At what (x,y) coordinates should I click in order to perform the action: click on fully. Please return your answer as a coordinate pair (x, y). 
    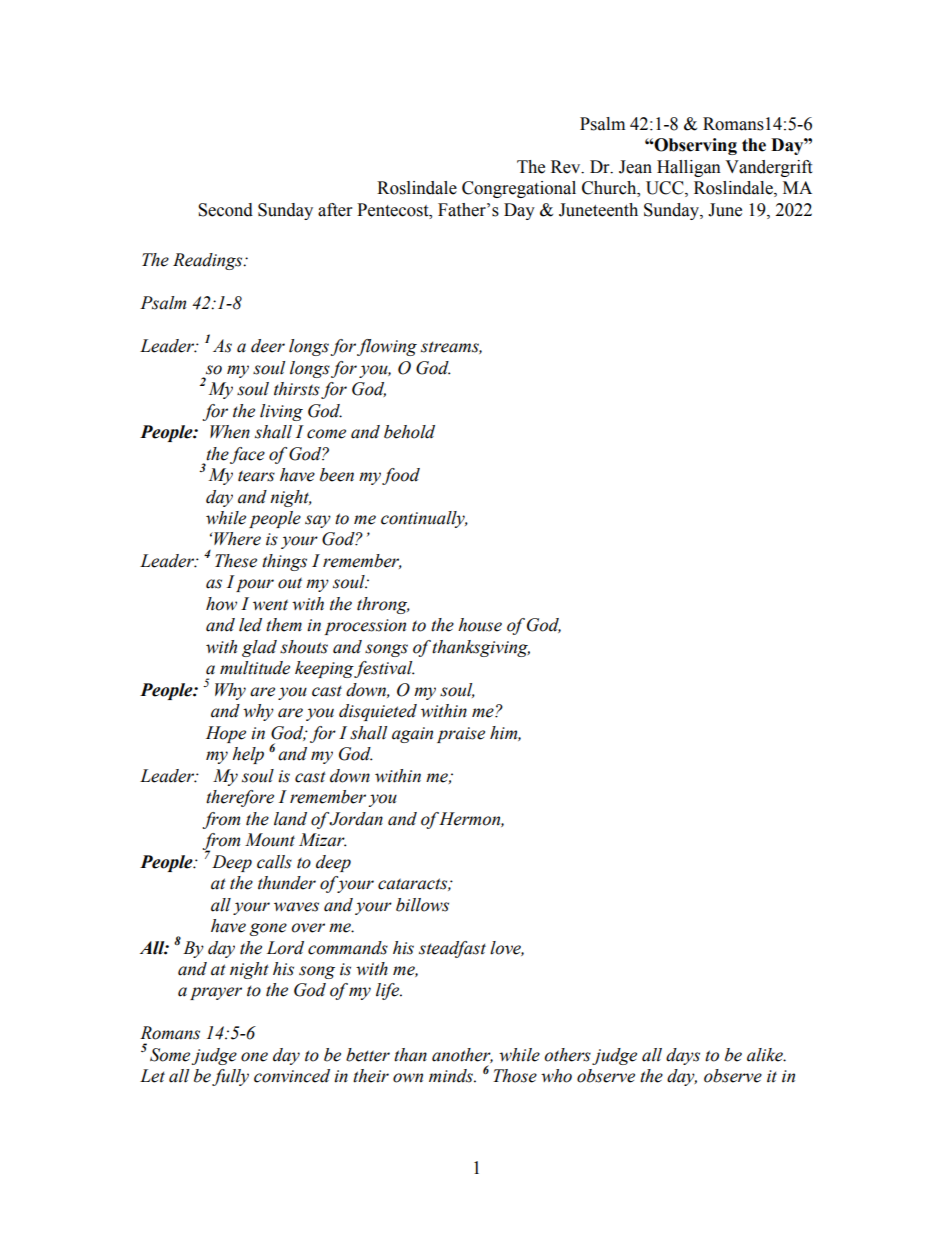
    Looking at the image, I should click on (230, 1077).
